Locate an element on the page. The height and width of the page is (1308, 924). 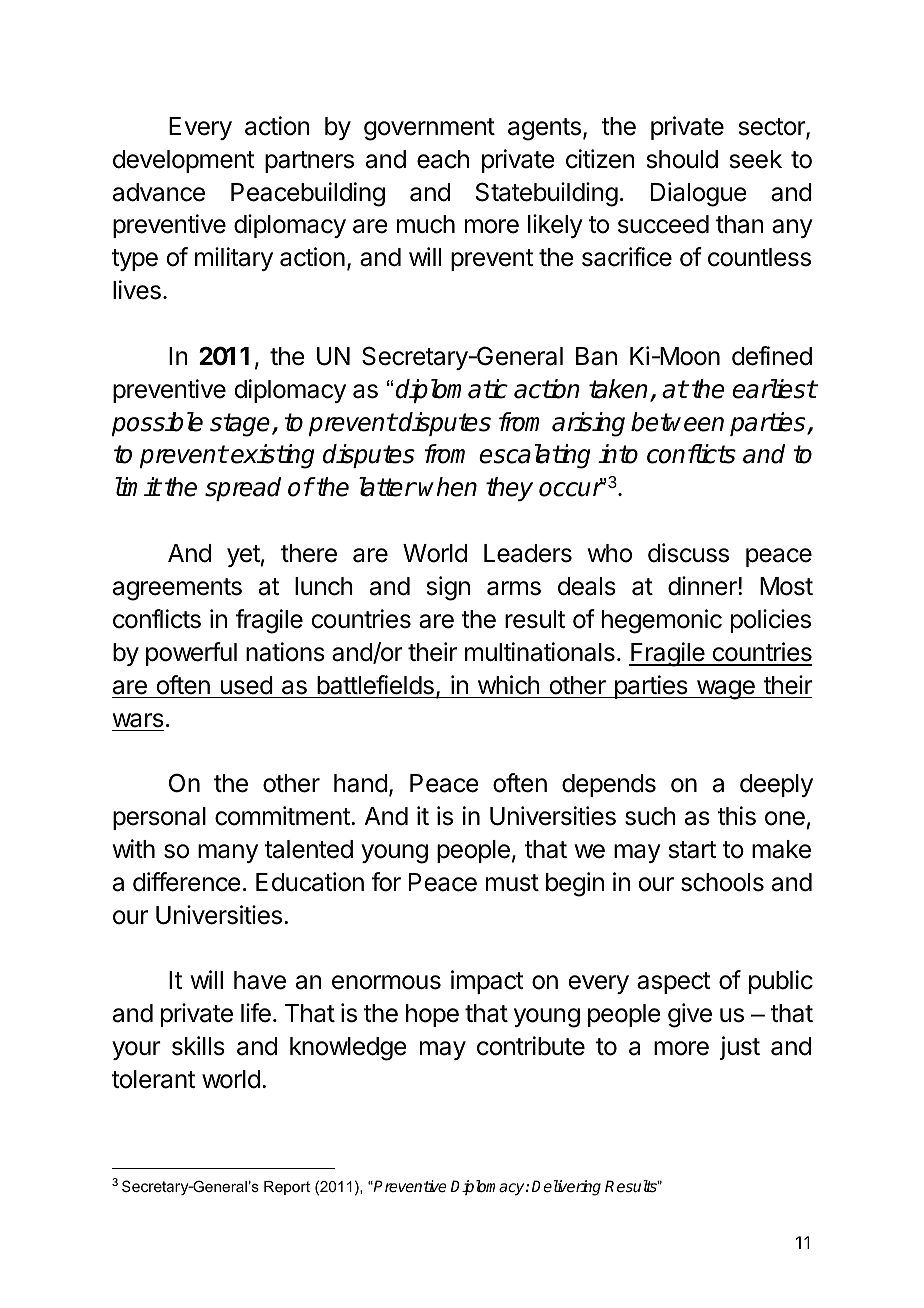
which is located at coordinates (509, 685).
